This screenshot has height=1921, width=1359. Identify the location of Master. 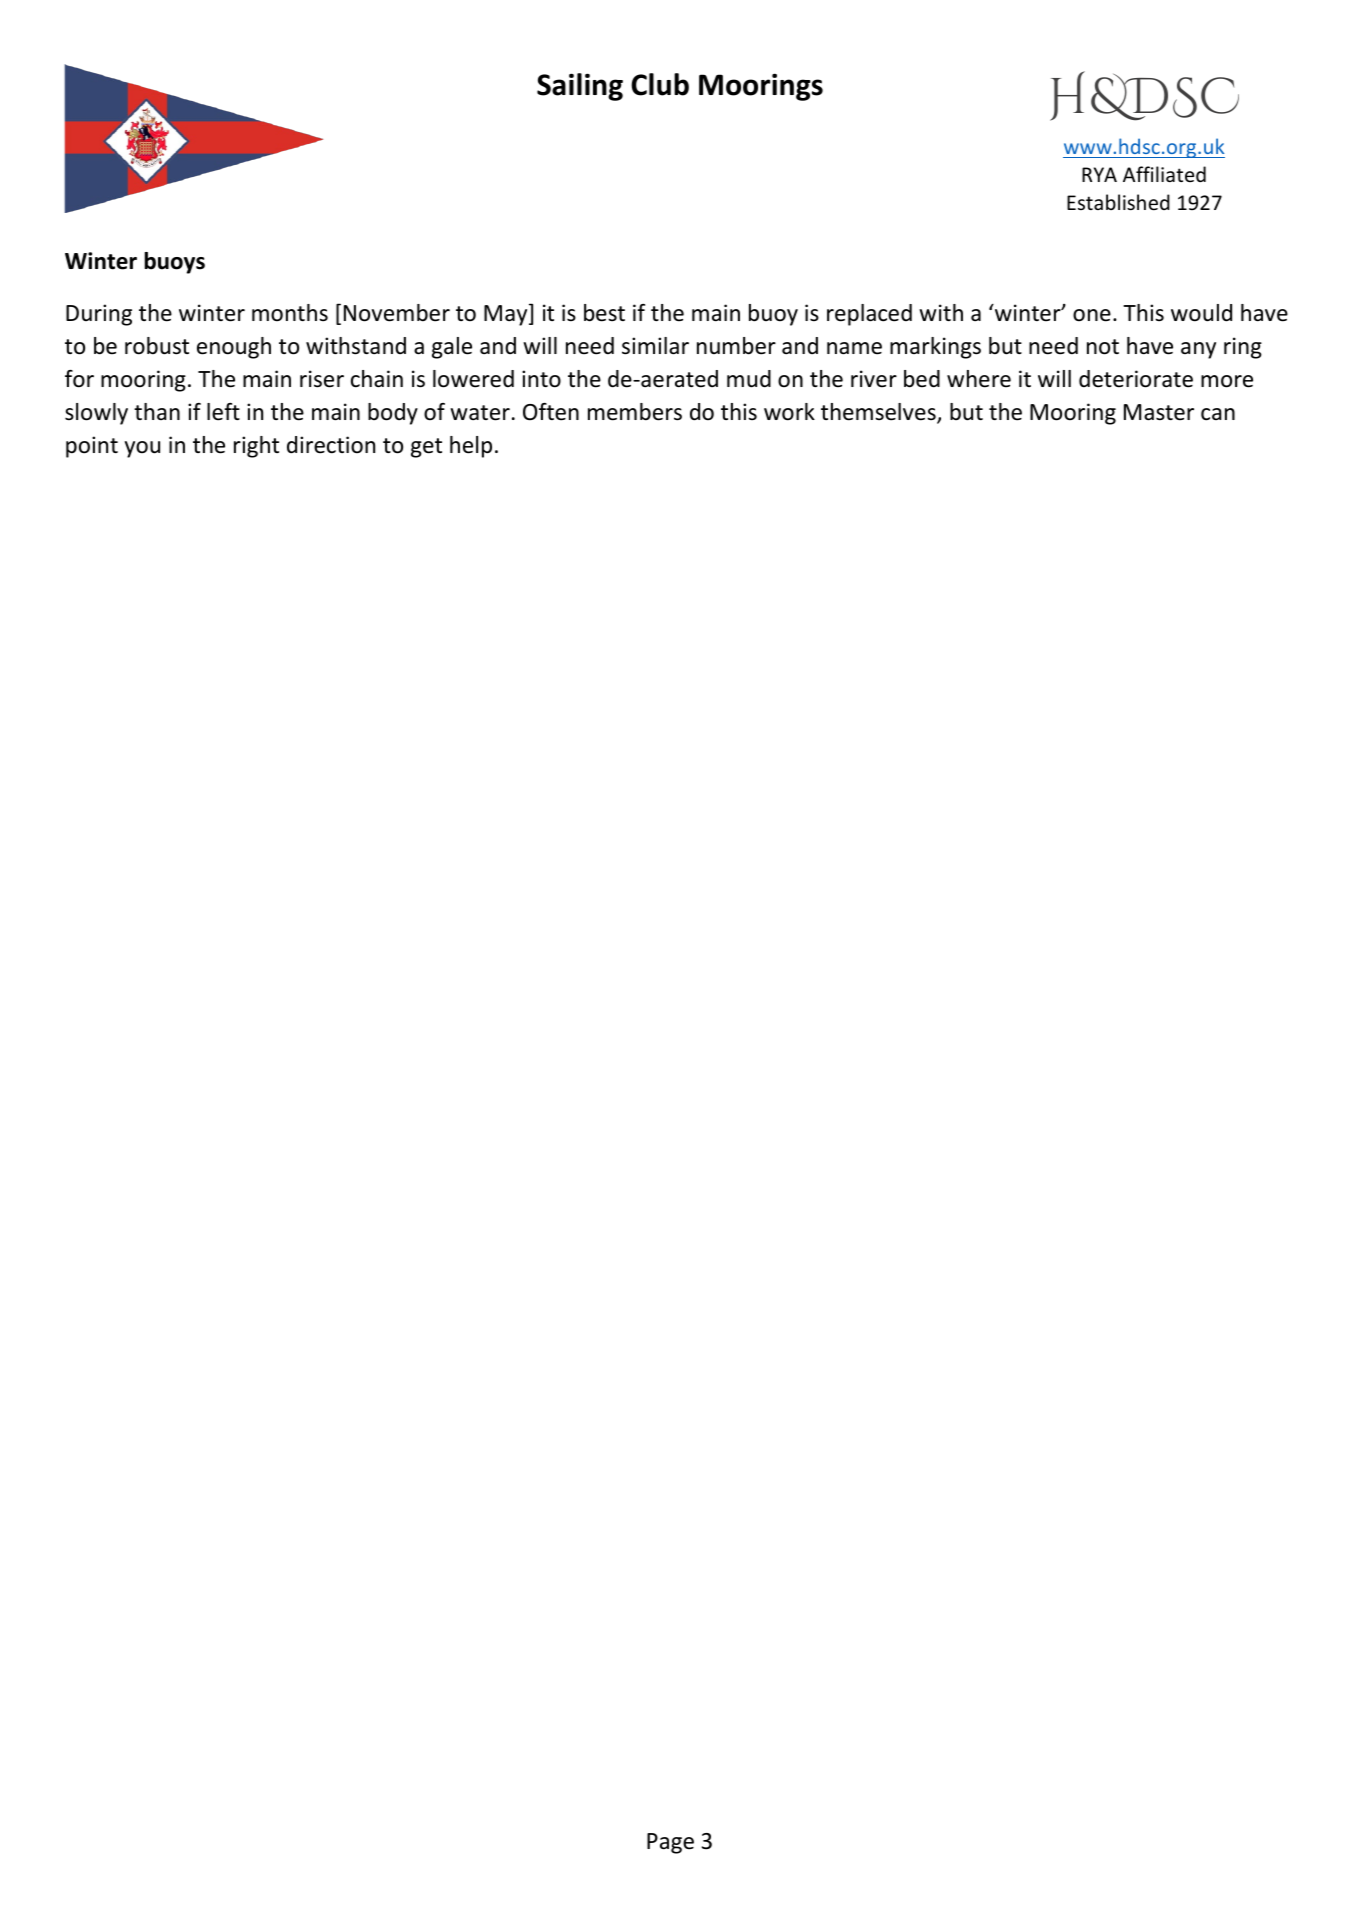
(1159, 412).
